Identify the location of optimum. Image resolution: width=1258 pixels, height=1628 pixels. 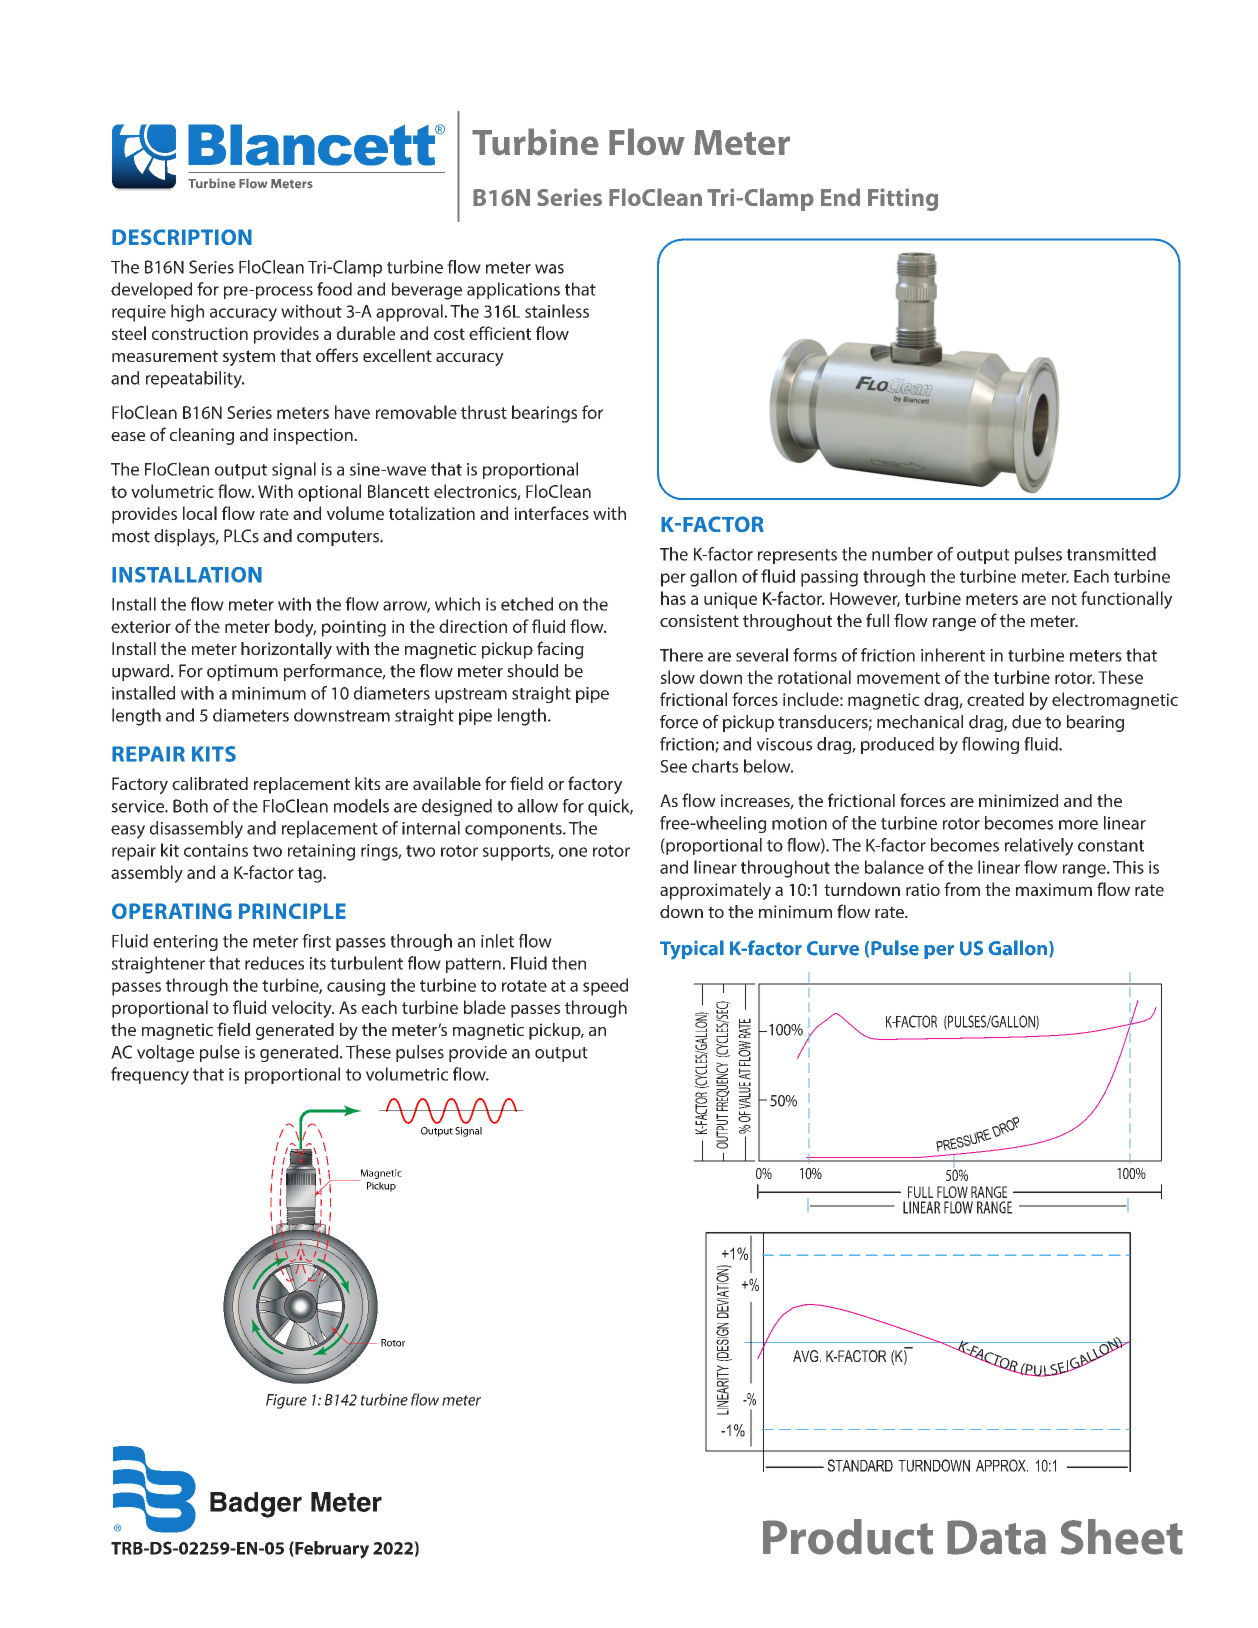
(242, 672).
